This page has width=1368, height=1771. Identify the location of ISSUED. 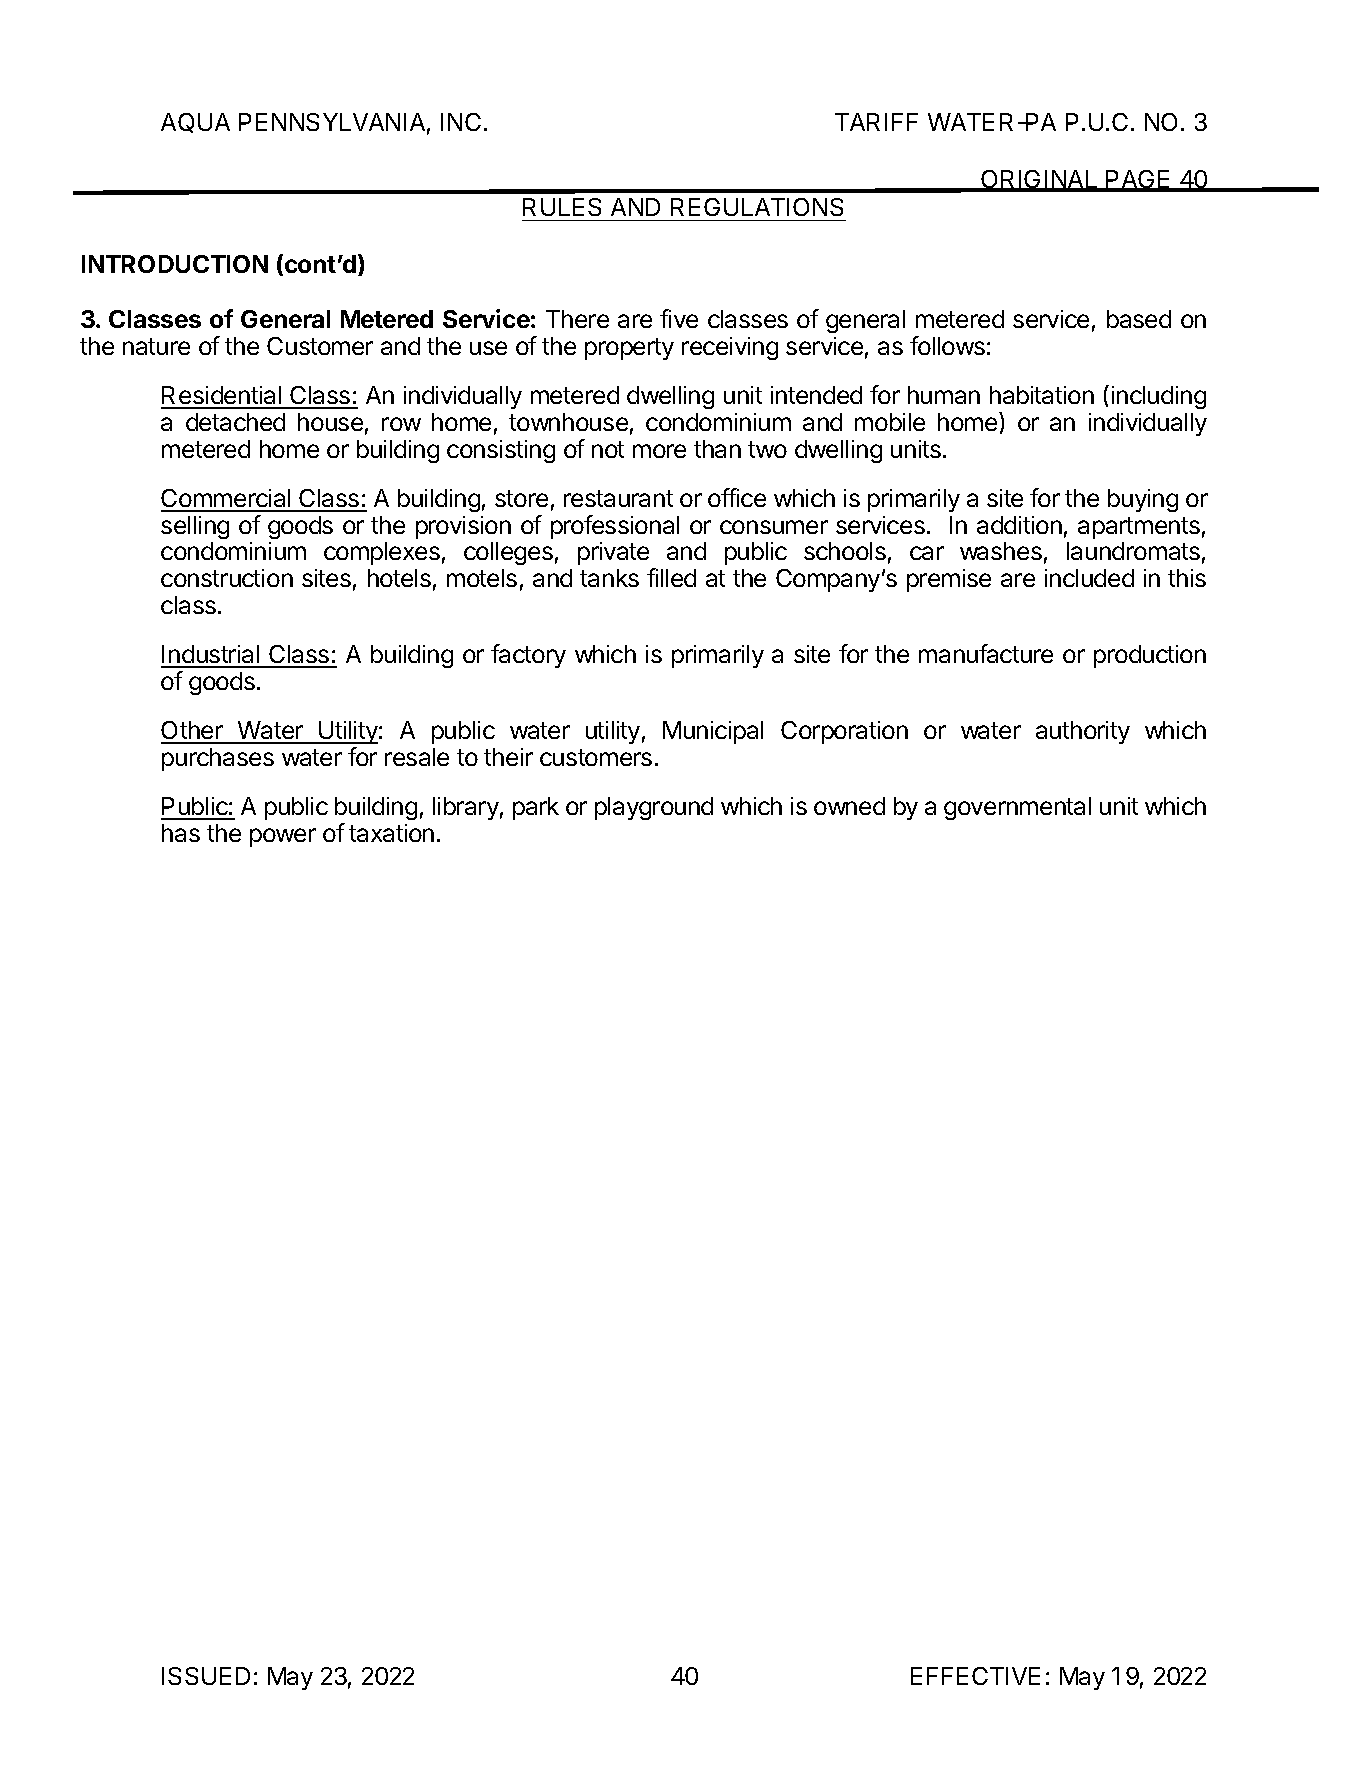
(206, 1676).
